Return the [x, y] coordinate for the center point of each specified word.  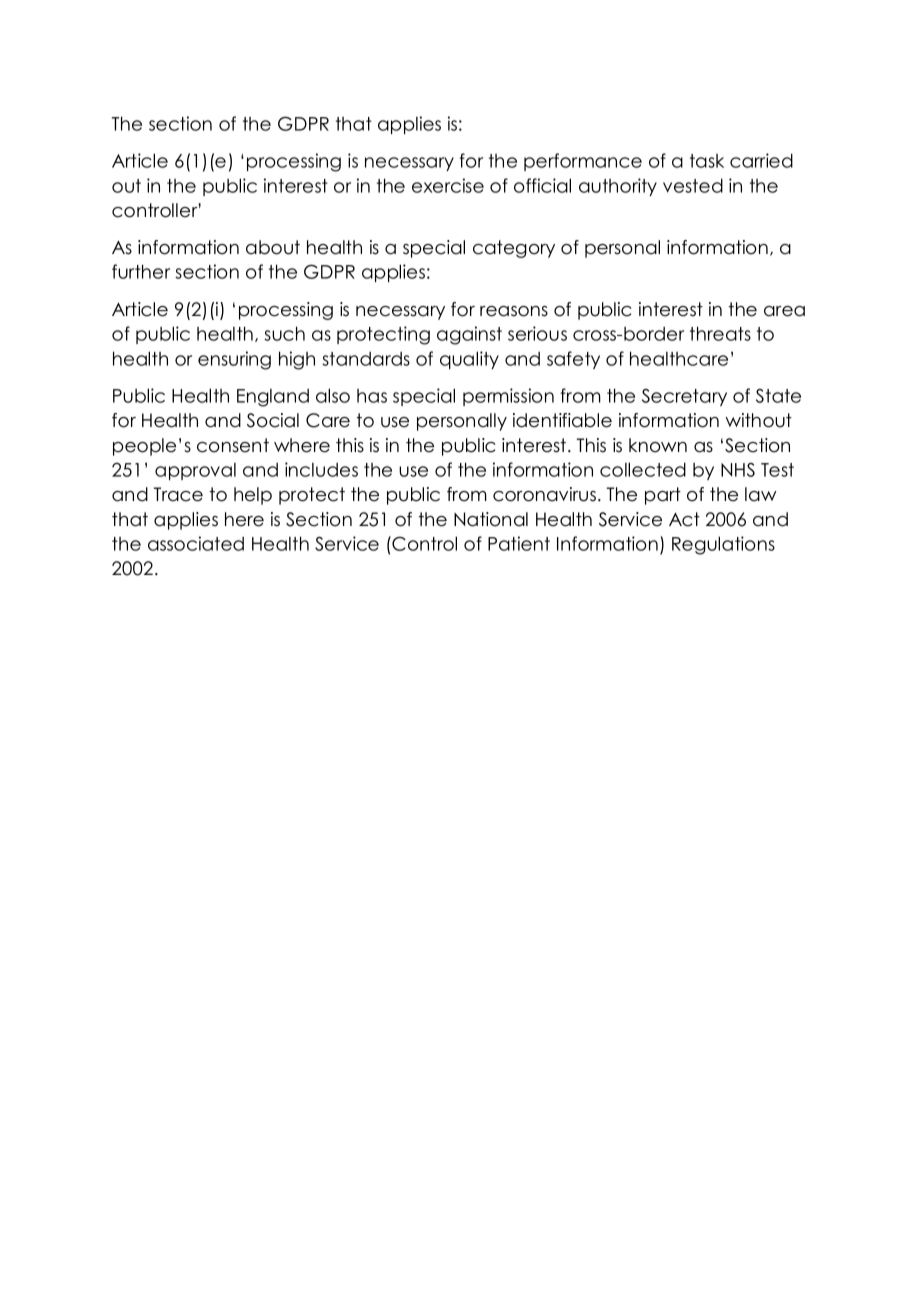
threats [720, 333]
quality [469, 360]
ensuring [234, 360]
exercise [448, 185]
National [491, 519]
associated [196, 543]
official [542, 185]
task [707, 161]
